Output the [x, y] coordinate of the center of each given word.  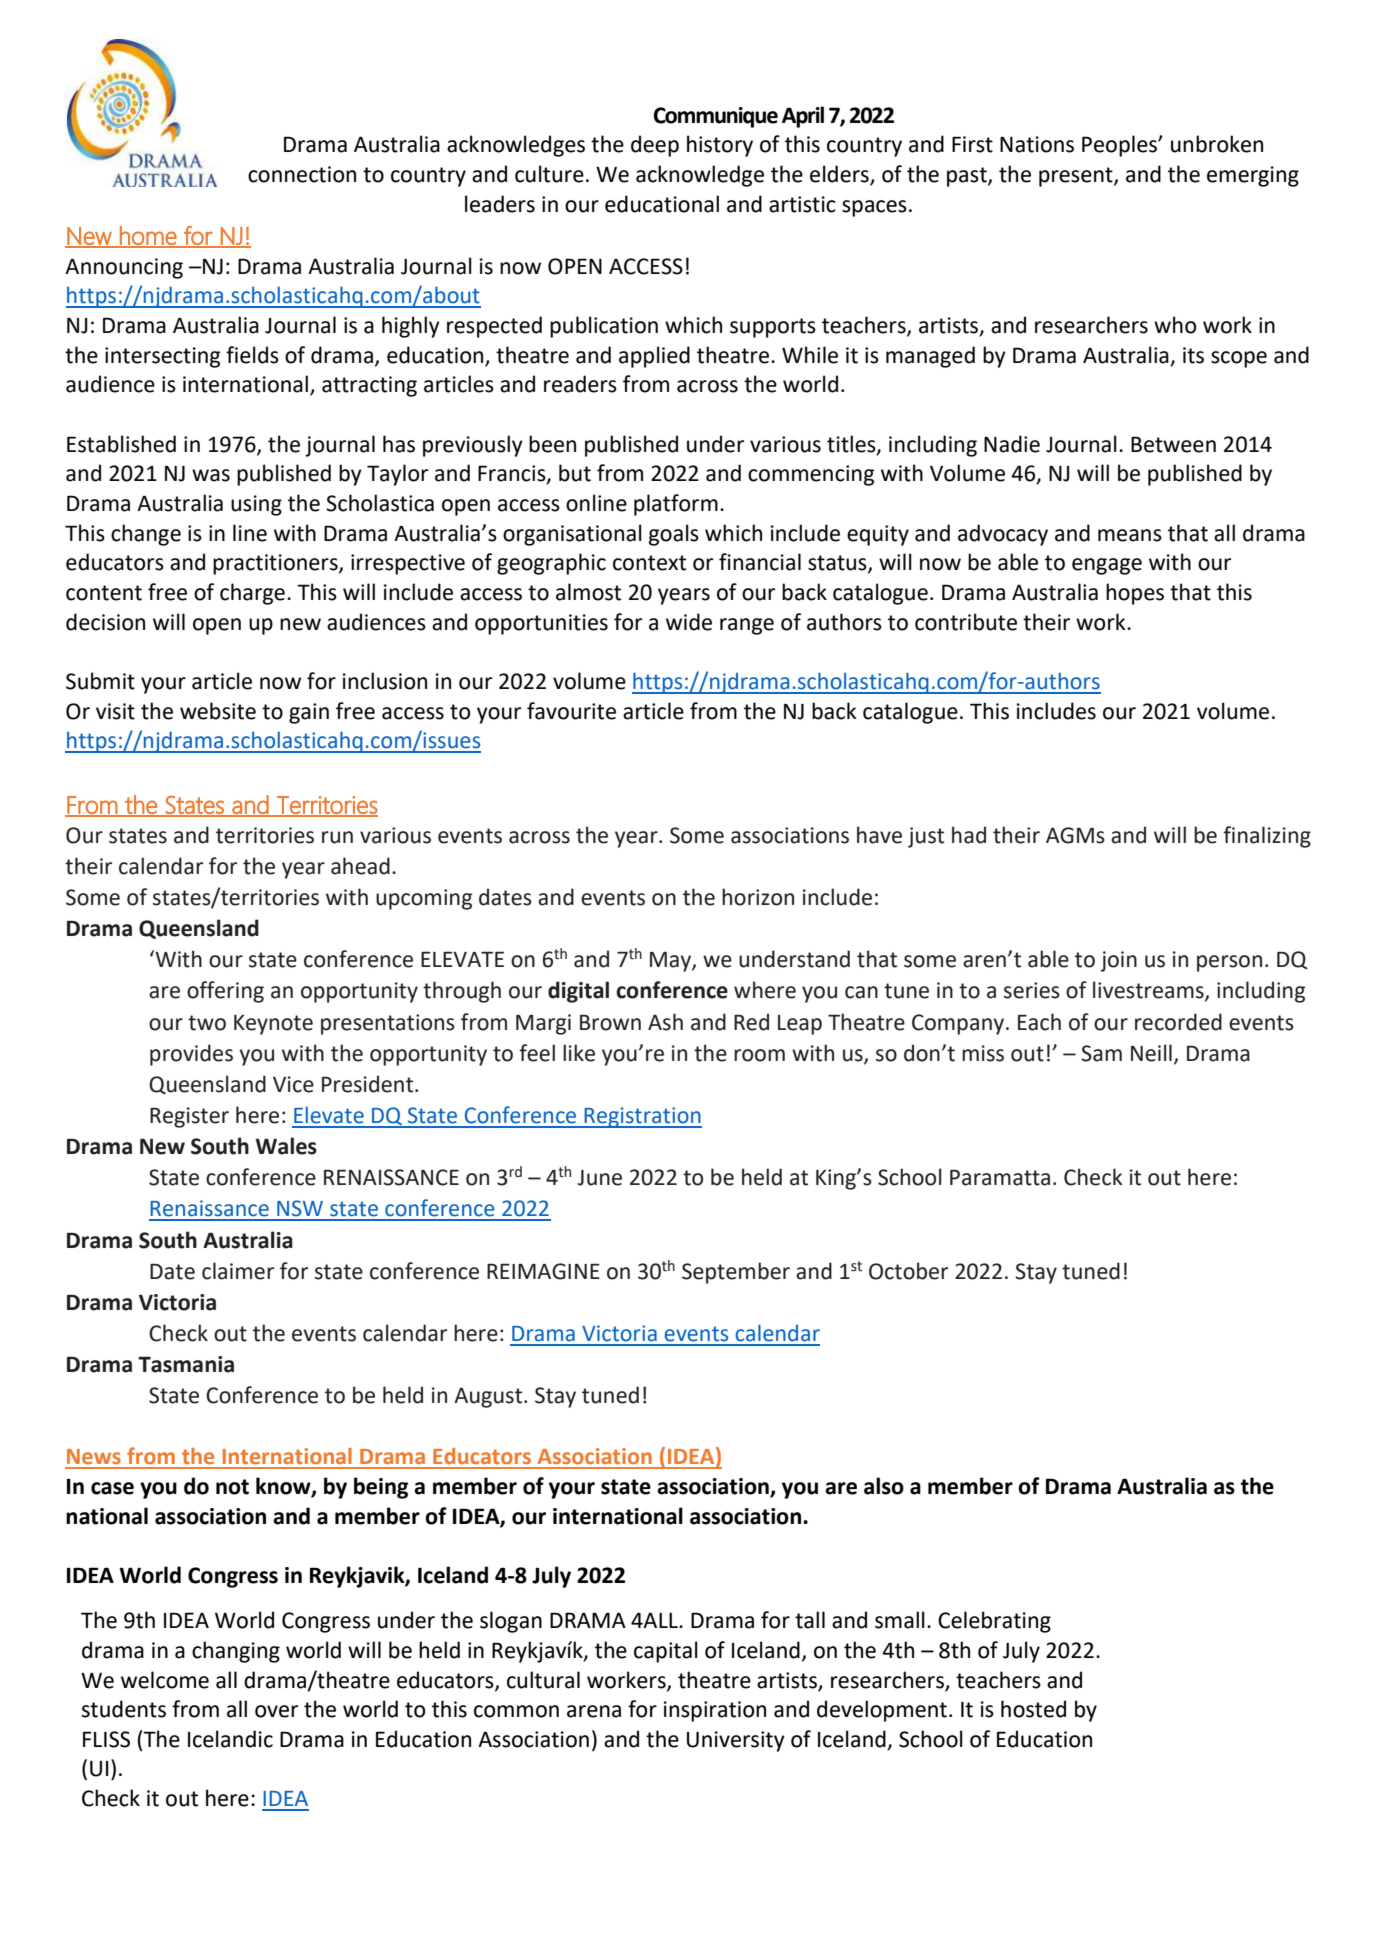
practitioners [276, 564]
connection [302, 174]
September [736, 1273]
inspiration [715, 1711]
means [1130, 535]
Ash [665, 1022]
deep [655, 146]
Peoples [1120, 146]
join [1118, 961]
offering [225, 992]
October [908, 1271]
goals [674, 535]
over [276, 1711]
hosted [1033, 1709]
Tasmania [186, 1364]
